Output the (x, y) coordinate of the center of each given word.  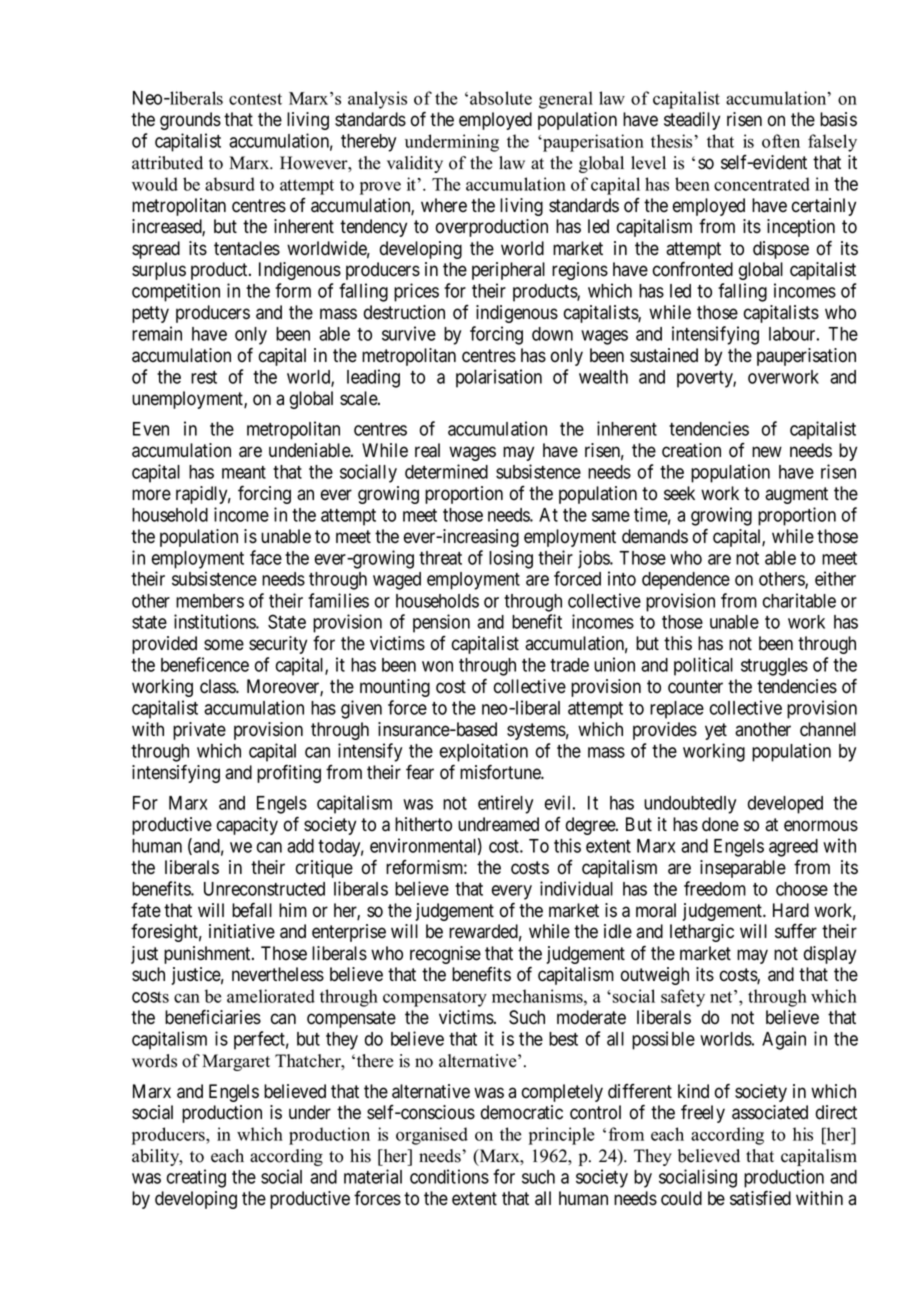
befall (252, 910)
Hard (791, 910)
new (767, 452)
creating (196, 1178)
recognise (445, 955)
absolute (501, 98)
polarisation (499, 378)
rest (204, 377)
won (437, 666)
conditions (449, 1176)
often (781, 141)
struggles (774, 667)
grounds (190, 121)
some (224, 645)
